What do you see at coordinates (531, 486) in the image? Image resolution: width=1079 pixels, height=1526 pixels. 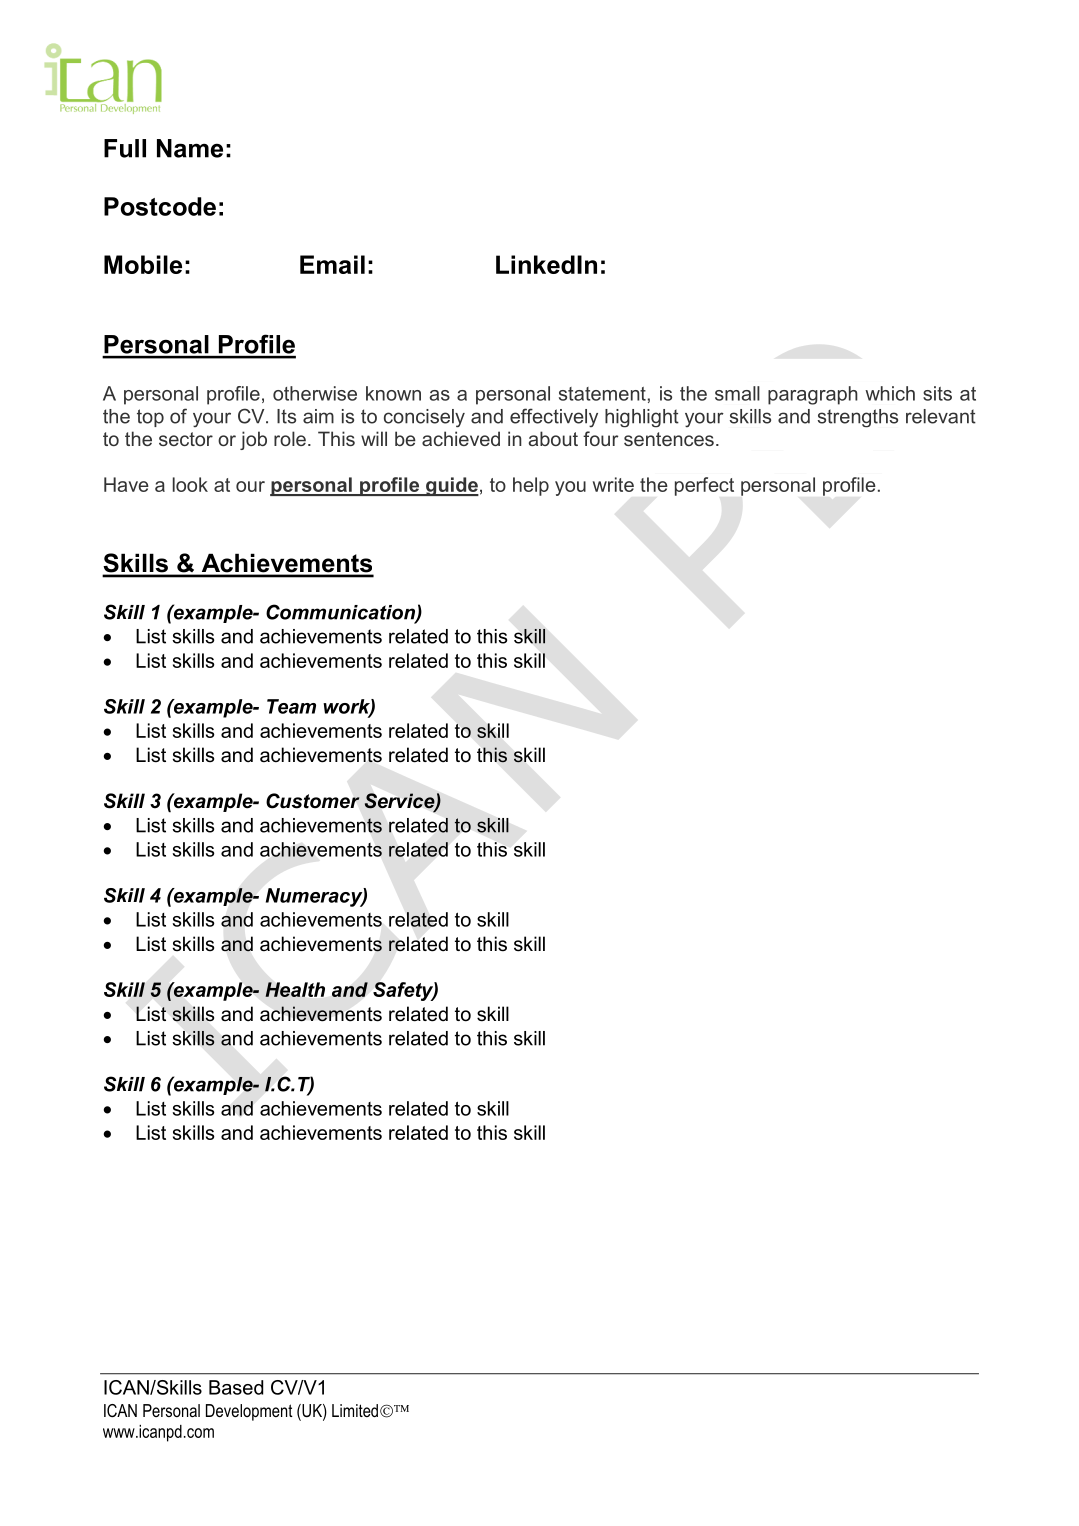 I see `help` at bounding box center [531, 486].
